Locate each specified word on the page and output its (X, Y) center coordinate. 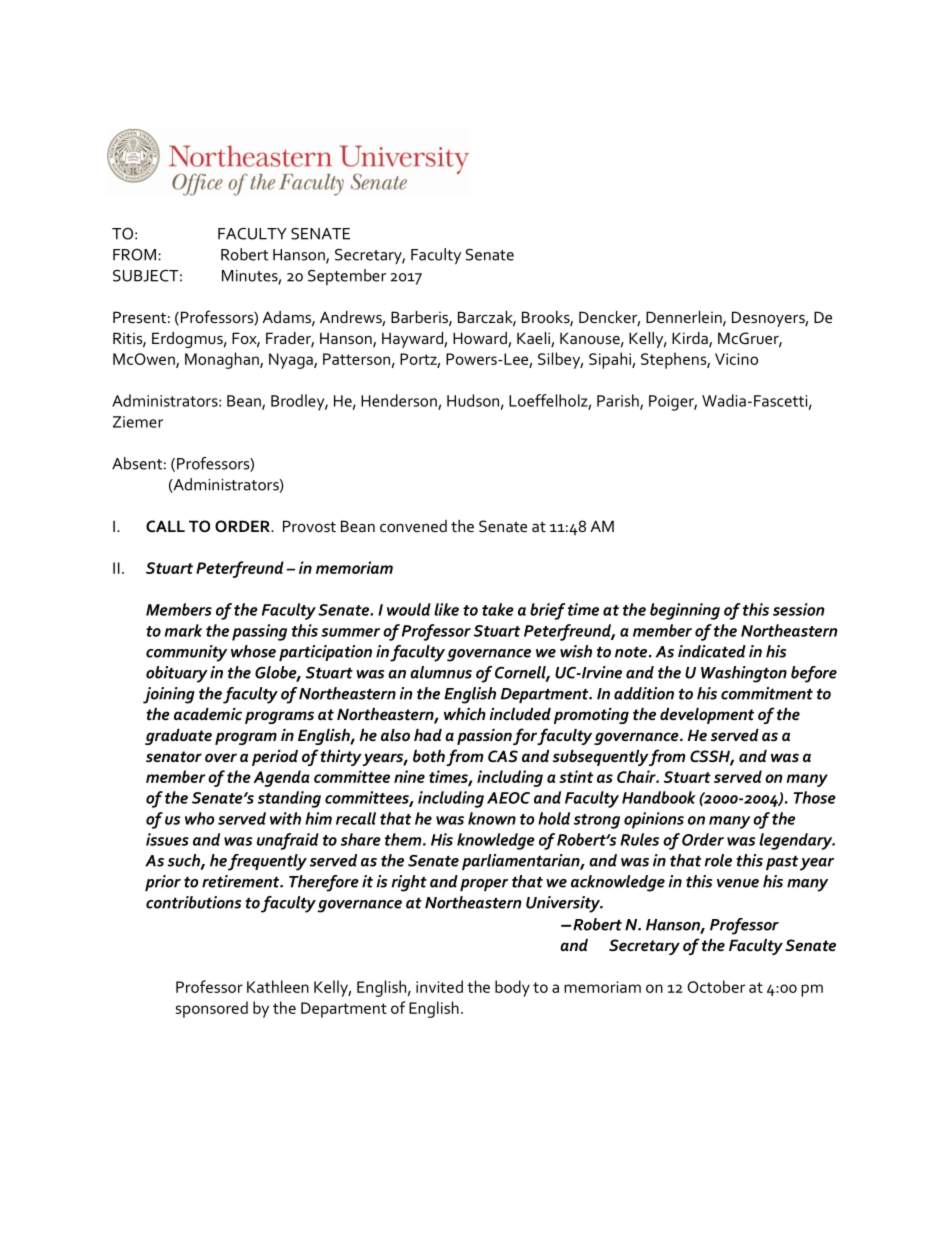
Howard (481, 339)
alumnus (441, 672)
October (716, 986)
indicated (712, 651)
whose (253, 651)
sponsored (212, 1009)
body (512, 988)
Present (139, 317)
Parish (619, 401)
